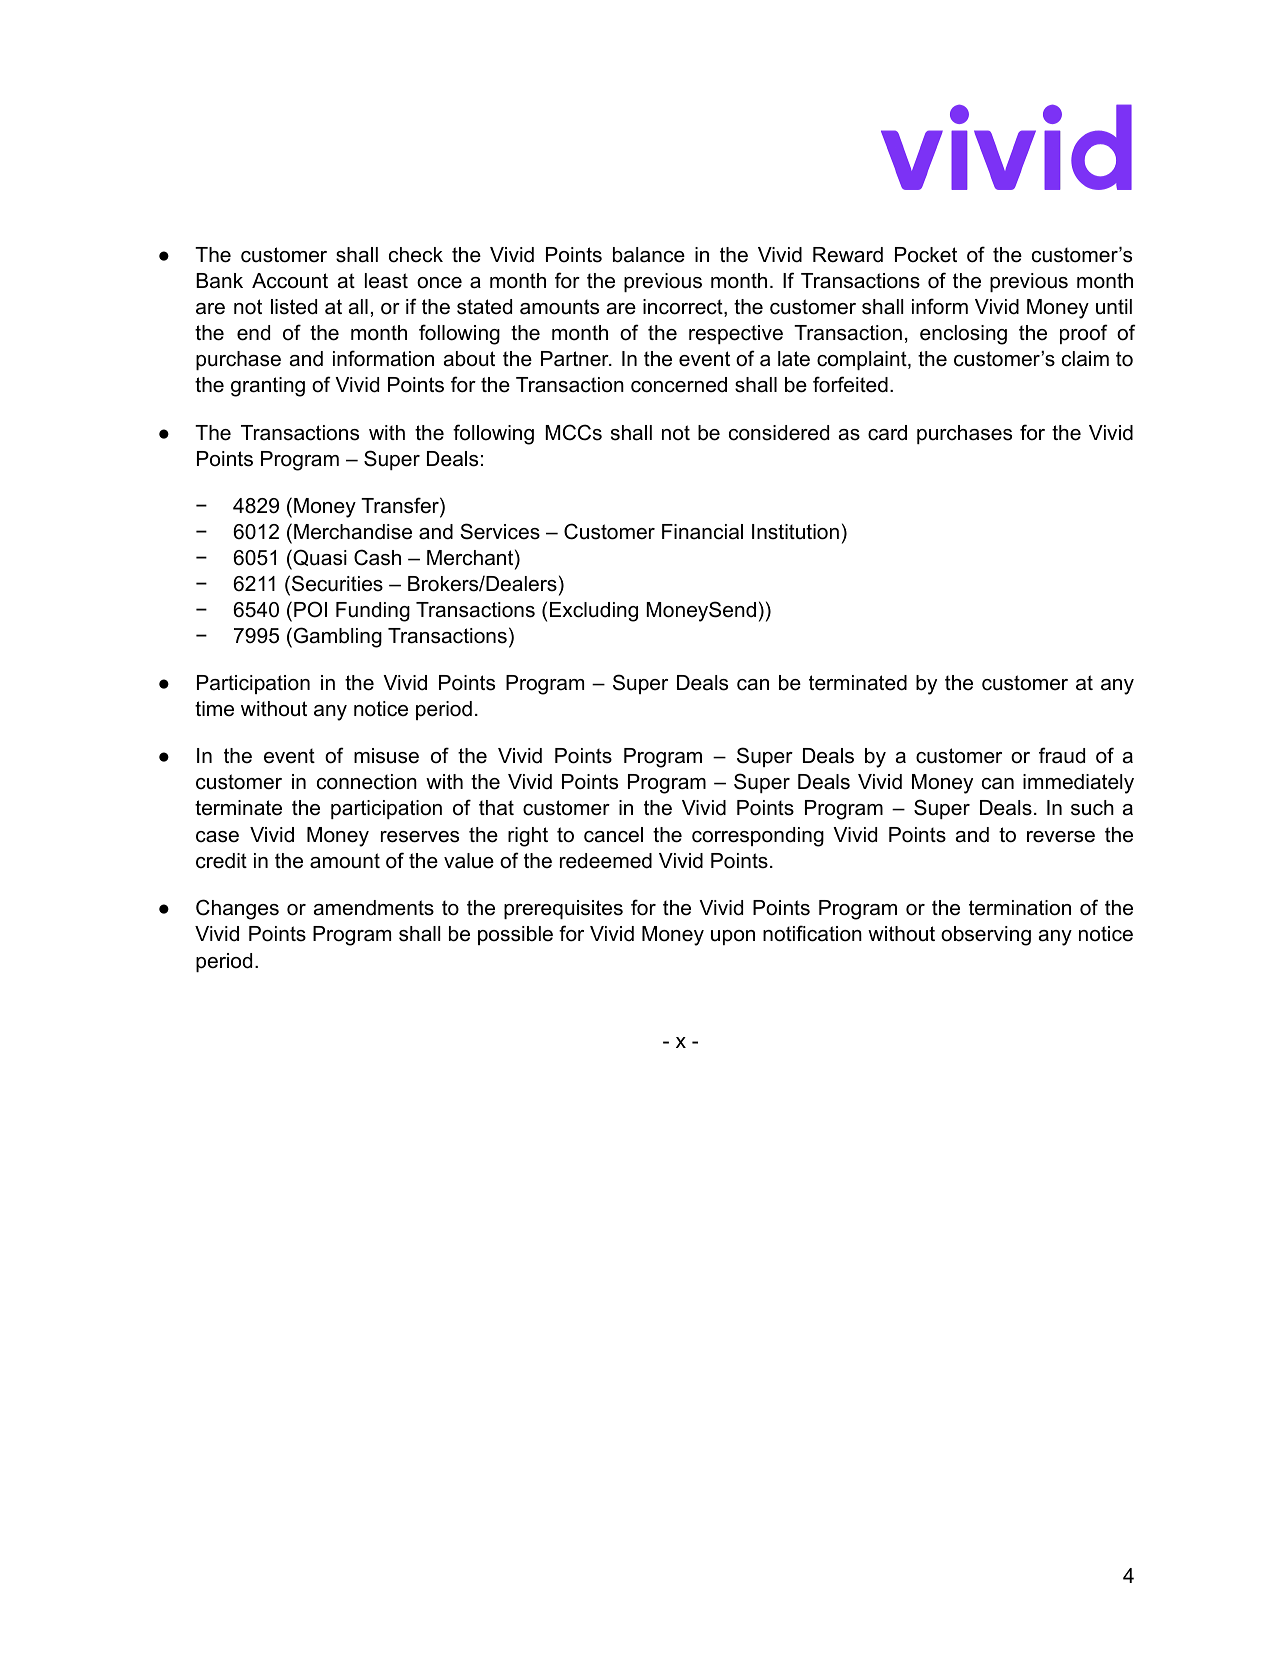 Image resolution: width=1286 pixels, height=1664 pixels. What do you see at coordinates (1114, 307) in the page?
I see `until` at bounding box center [1114, 307].
